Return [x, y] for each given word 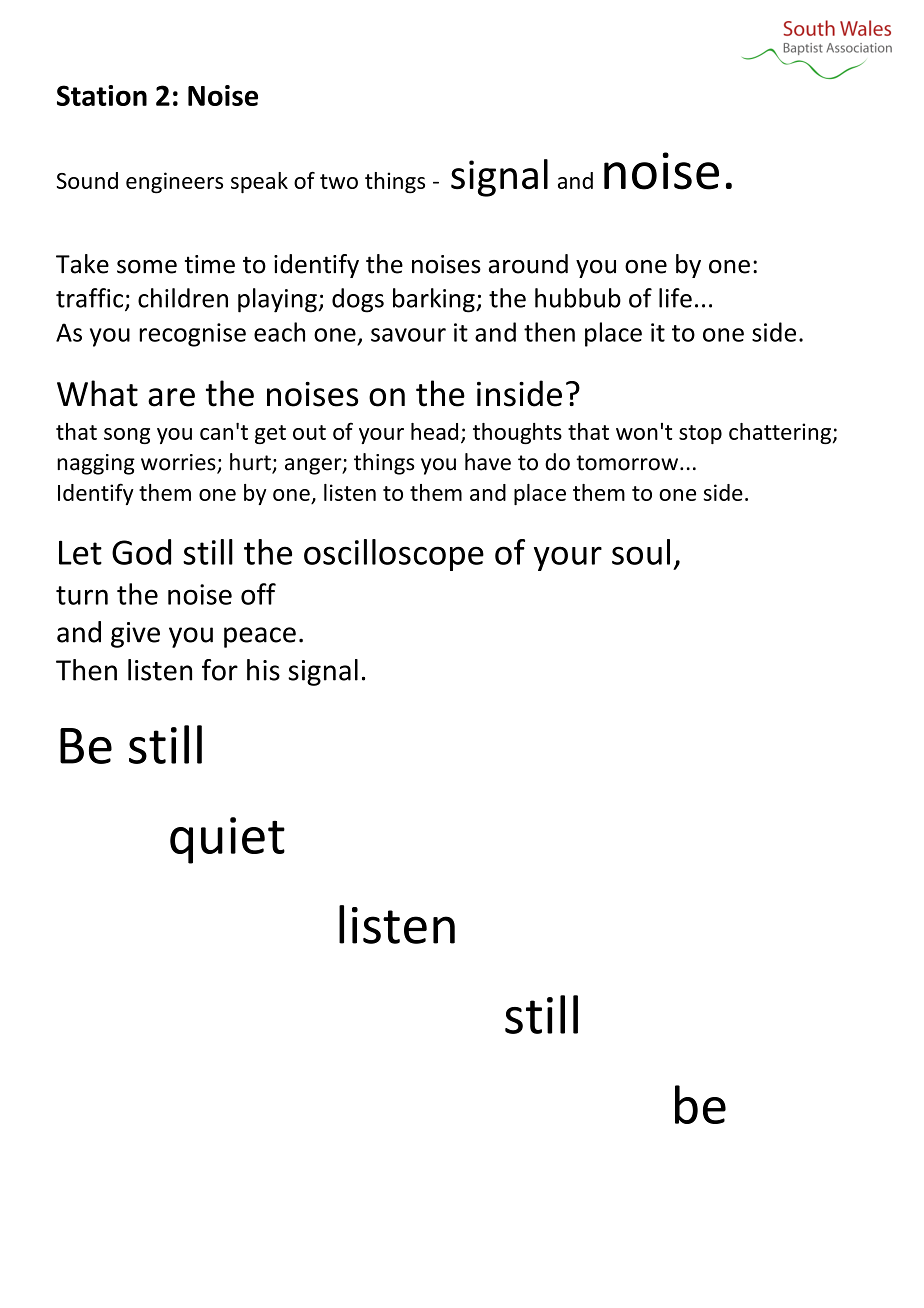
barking [435, 300]
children [183, 298]
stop [700, 434]
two [339, 181]
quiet [227, 840]
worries [179, 463]
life [675, 298]
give [135, 635]
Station [102, 95]
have [488, 462]
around [528, 264]
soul [641, 552]
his [263, 670]
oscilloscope [394, 555]
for [220, 670]
